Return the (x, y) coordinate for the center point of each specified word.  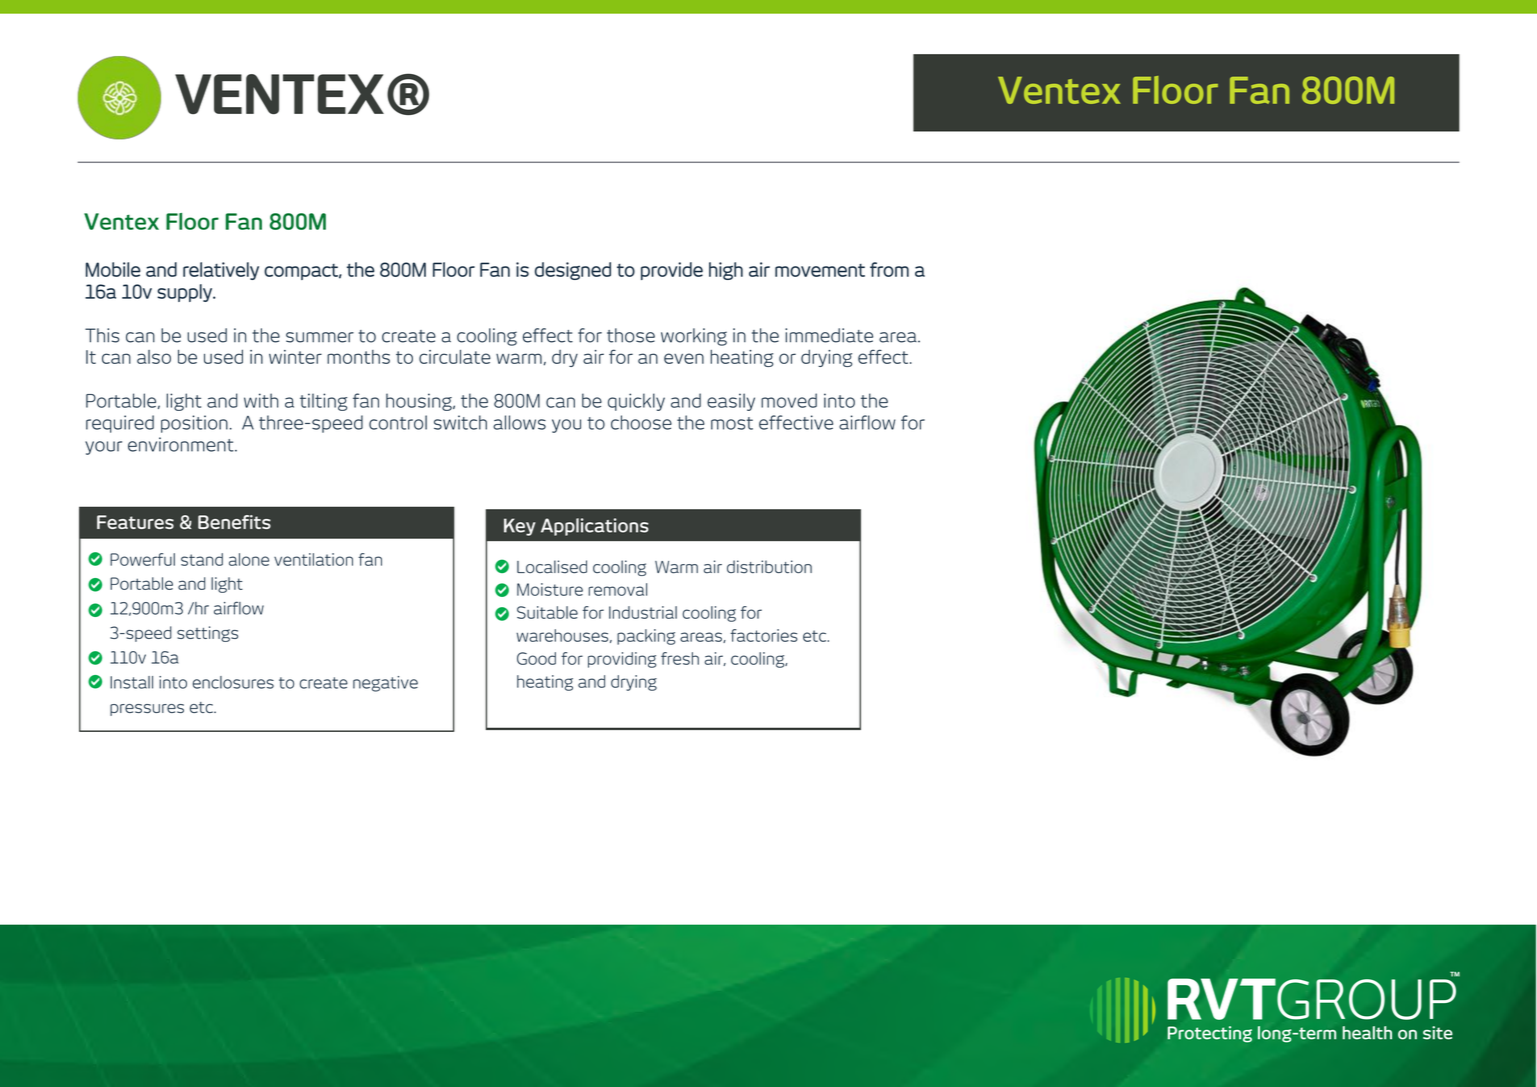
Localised (552, 567)
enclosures (233, 682)
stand (202, 559)
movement (820, 270)
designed (573, 271)
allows (519, 422)
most (732, 423)
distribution (769, 567)
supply (185, 293)
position (194, 424)
